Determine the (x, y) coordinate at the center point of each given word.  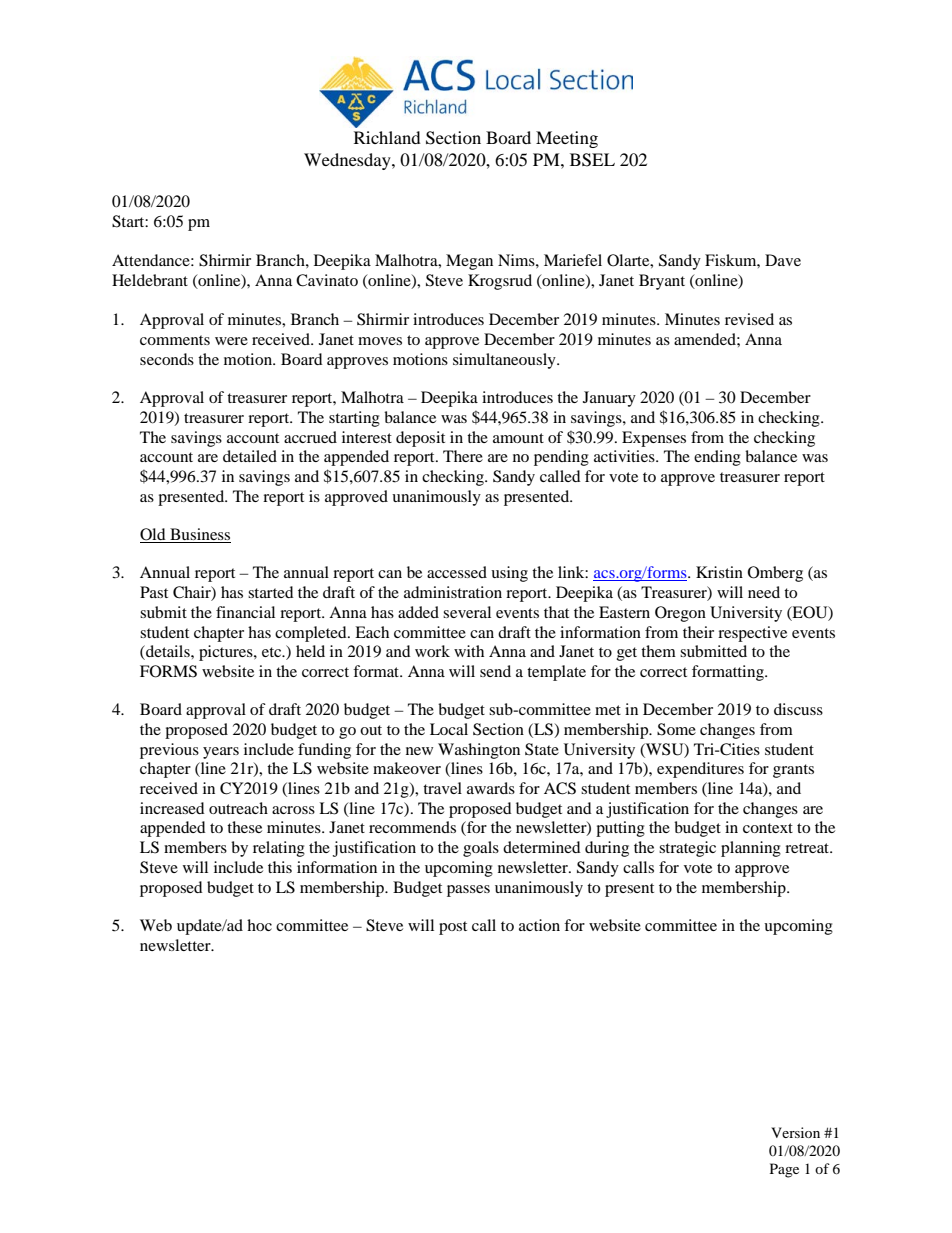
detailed (250, 456)
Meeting (567, 139)
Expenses (654, 439)
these (244, 827)
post (453, 928)
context (768, 828)
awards (491, 788)
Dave (783, 260)
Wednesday (348, 161)
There (463, 456)
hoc (259, 925)
